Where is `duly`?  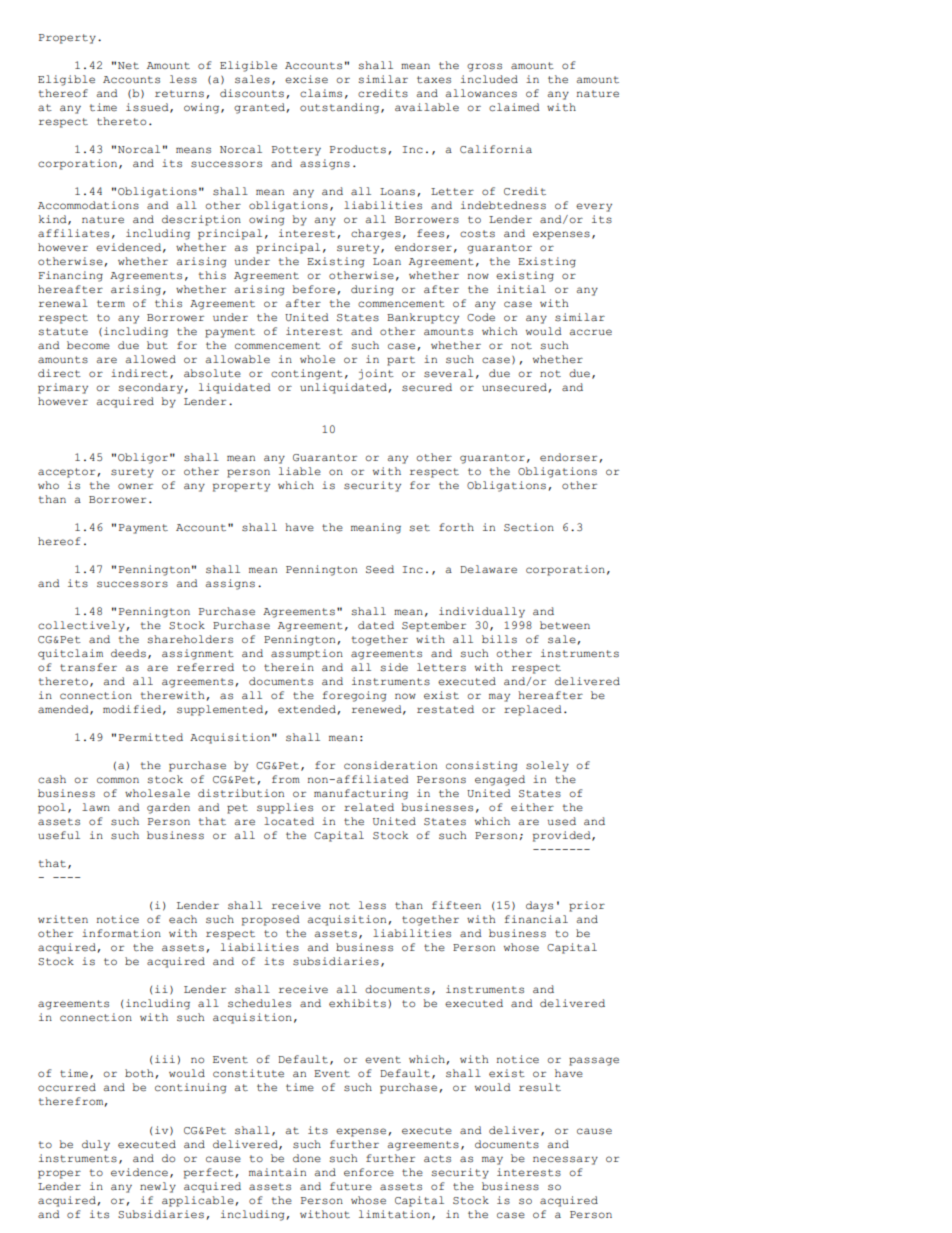
duly is located at coordinates (96, 1145).
